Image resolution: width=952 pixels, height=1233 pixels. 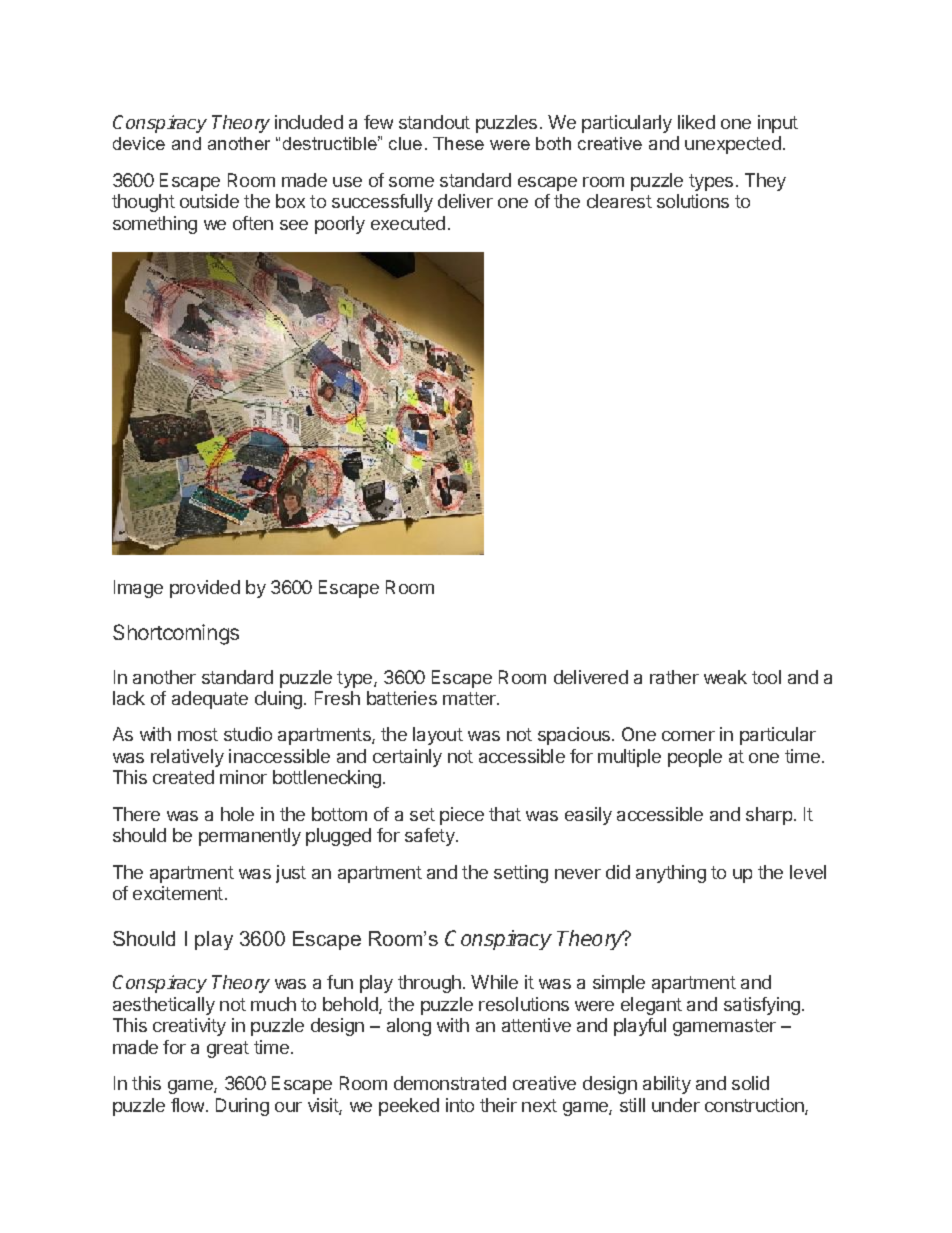 What do you see at coordinates (205, 589) in the screenshot?
I see `provided` at bounding box center [205, 589].
